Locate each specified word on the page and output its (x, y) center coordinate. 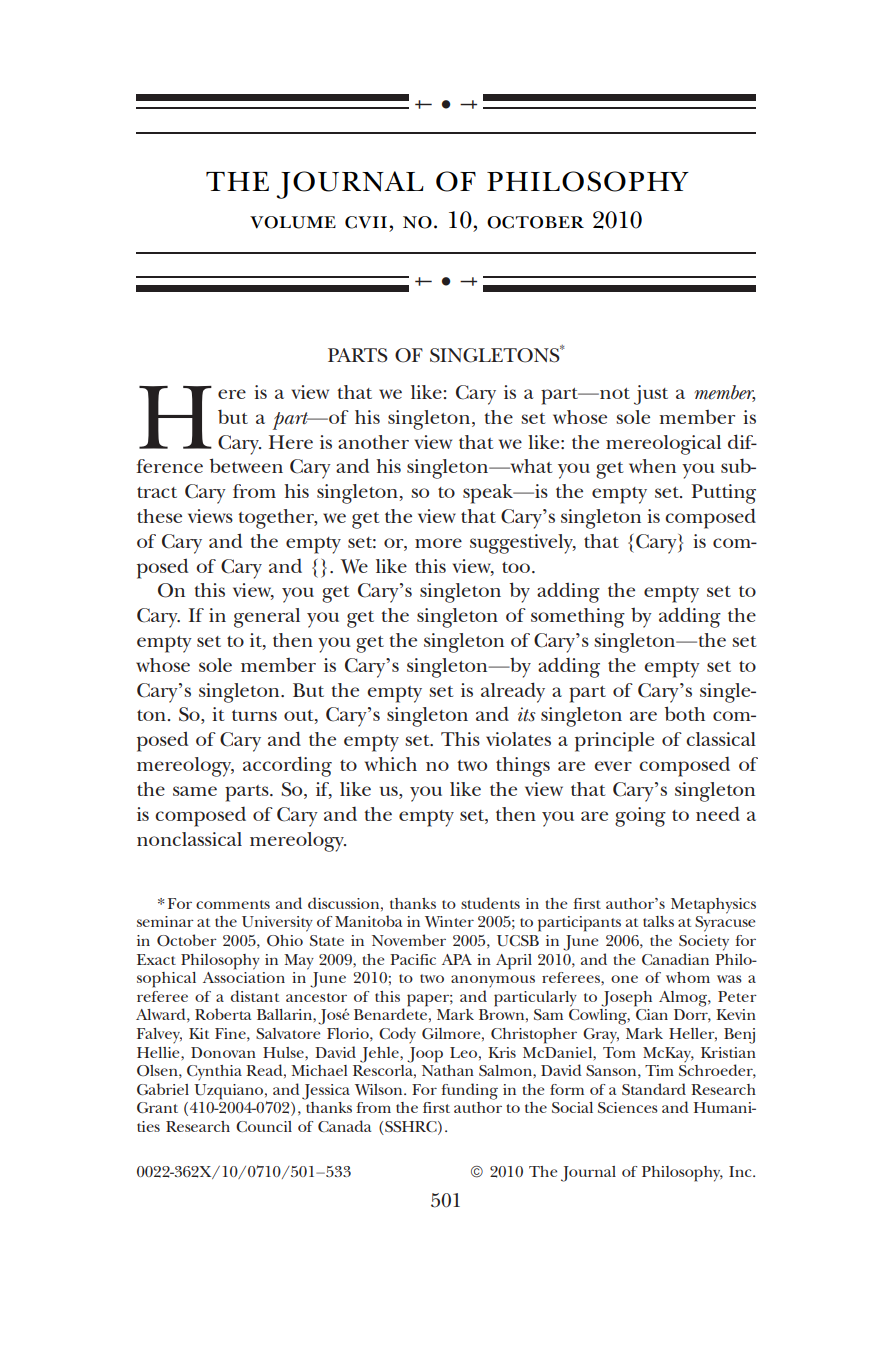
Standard (654, 1089)
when (652, 466)
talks (658, 921)
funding (469, 1091)
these (159, 516)
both (685, 713)
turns (254, 715)
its (527, 714)
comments (233, 904)
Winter (449, 921)
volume (293, 222)
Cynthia (214, 1073)
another (373, 442)
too (517, 567)
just (651, 395)
